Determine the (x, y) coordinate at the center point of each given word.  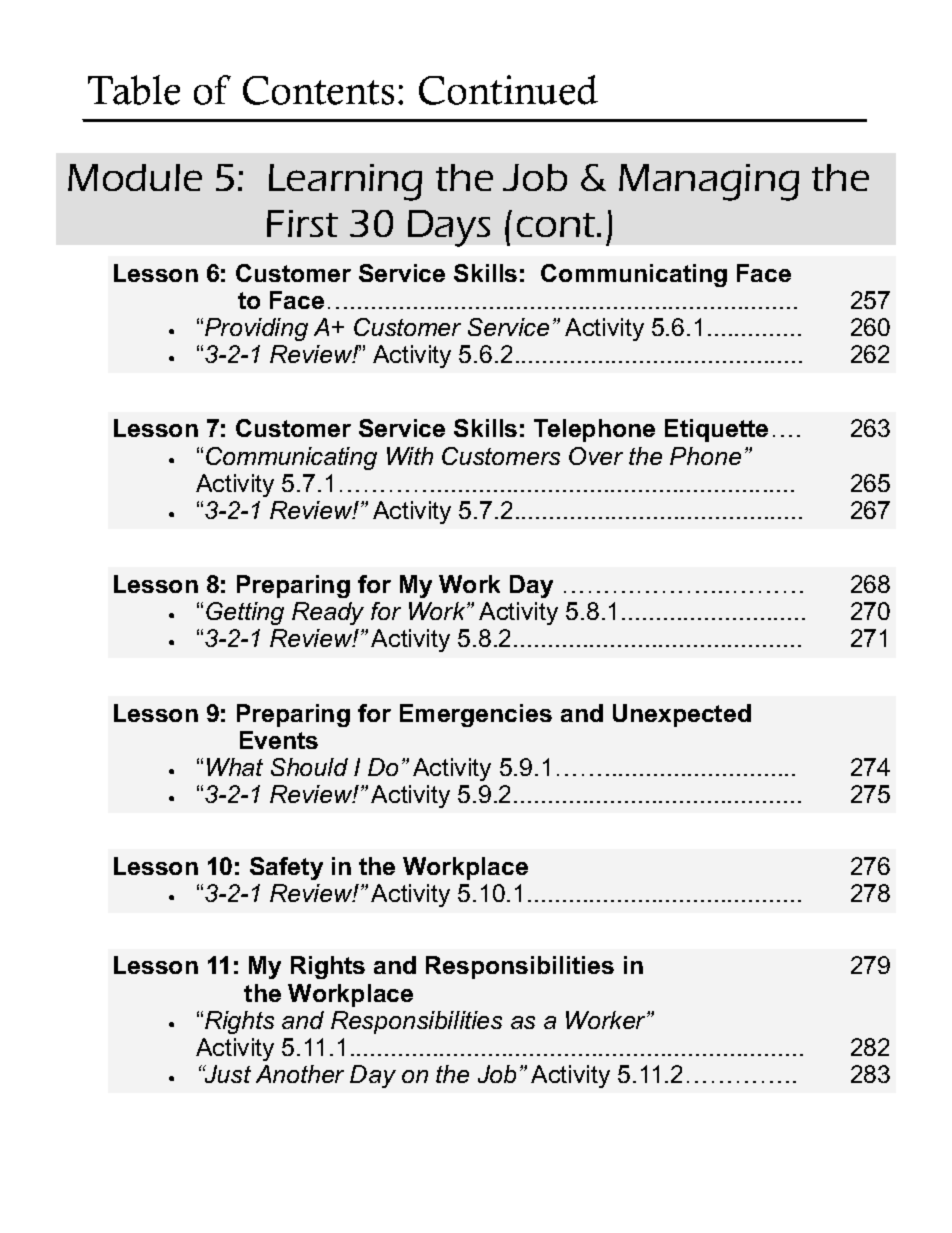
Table (134, 90)
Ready (328, 613)
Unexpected (682, 715)
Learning (345, 182)
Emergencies (476, 715)
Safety (286, 868)
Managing (709, 182)
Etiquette (716, 430)
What (235, 767)
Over (596, 456)
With (410, 456)
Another (300, 1074)
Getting (245, 613)
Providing (256, 329)
